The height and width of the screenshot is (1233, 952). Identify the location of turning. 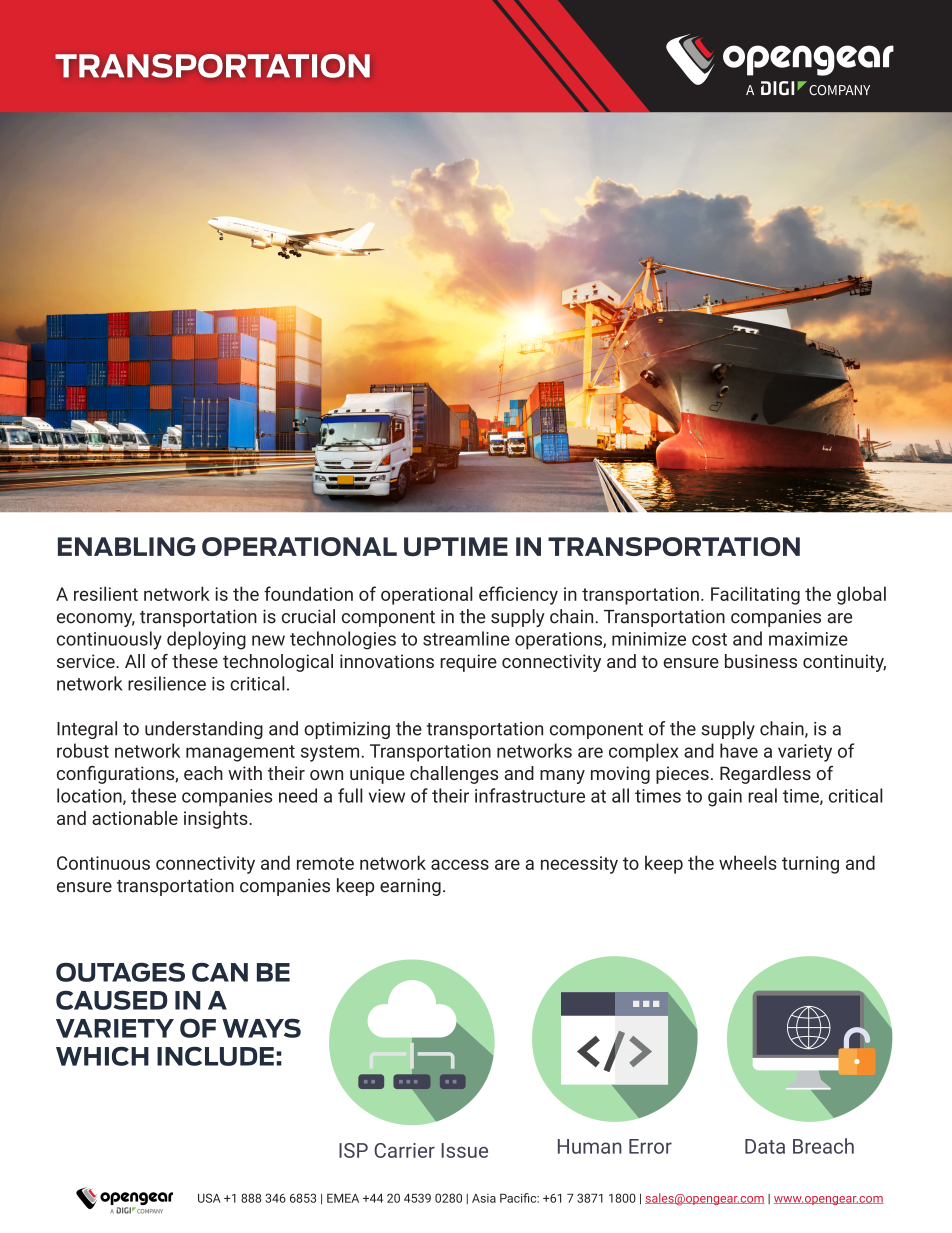
(810, 865).
